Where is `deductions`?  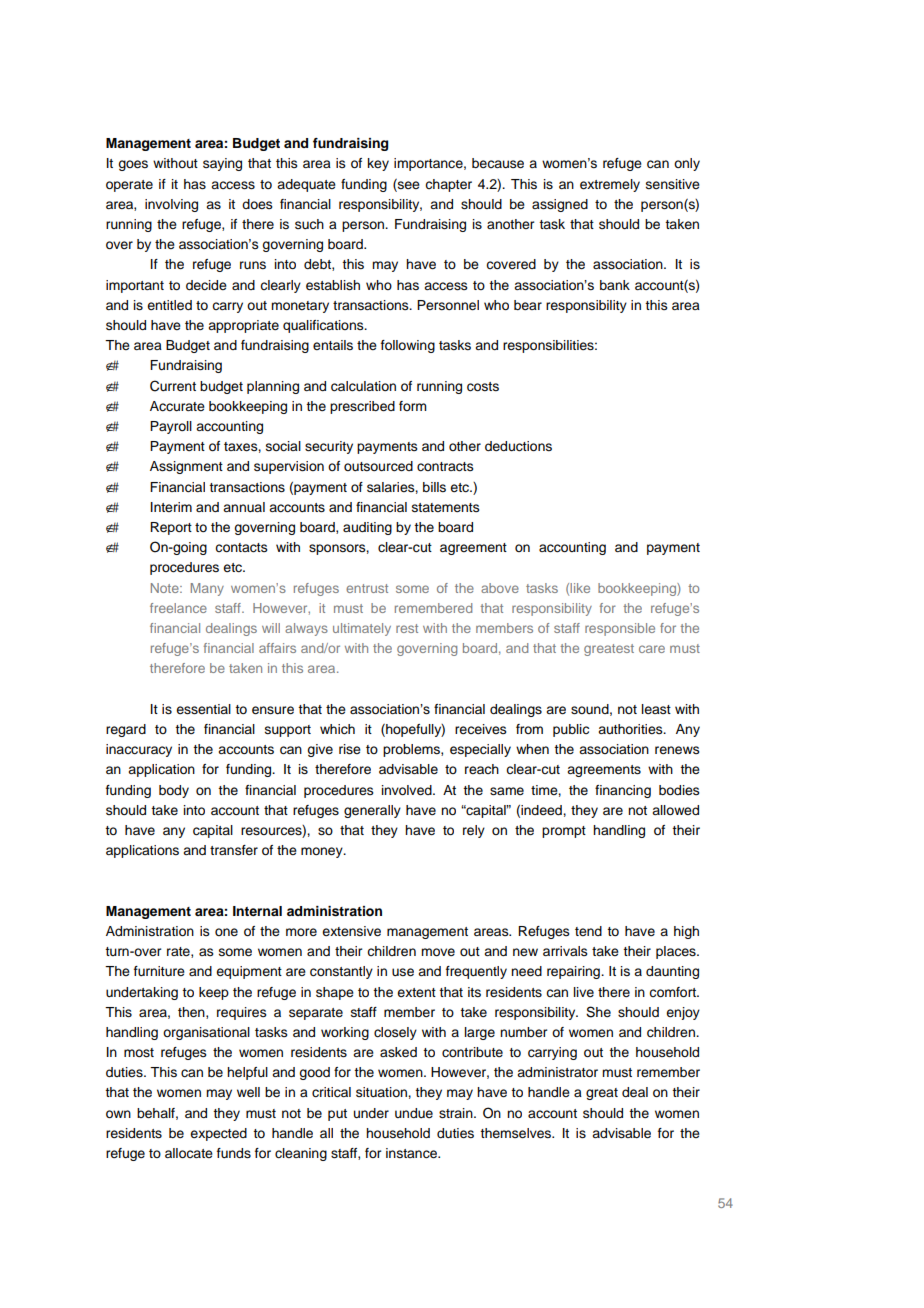
deductions is located at coordinates (518, 446).
